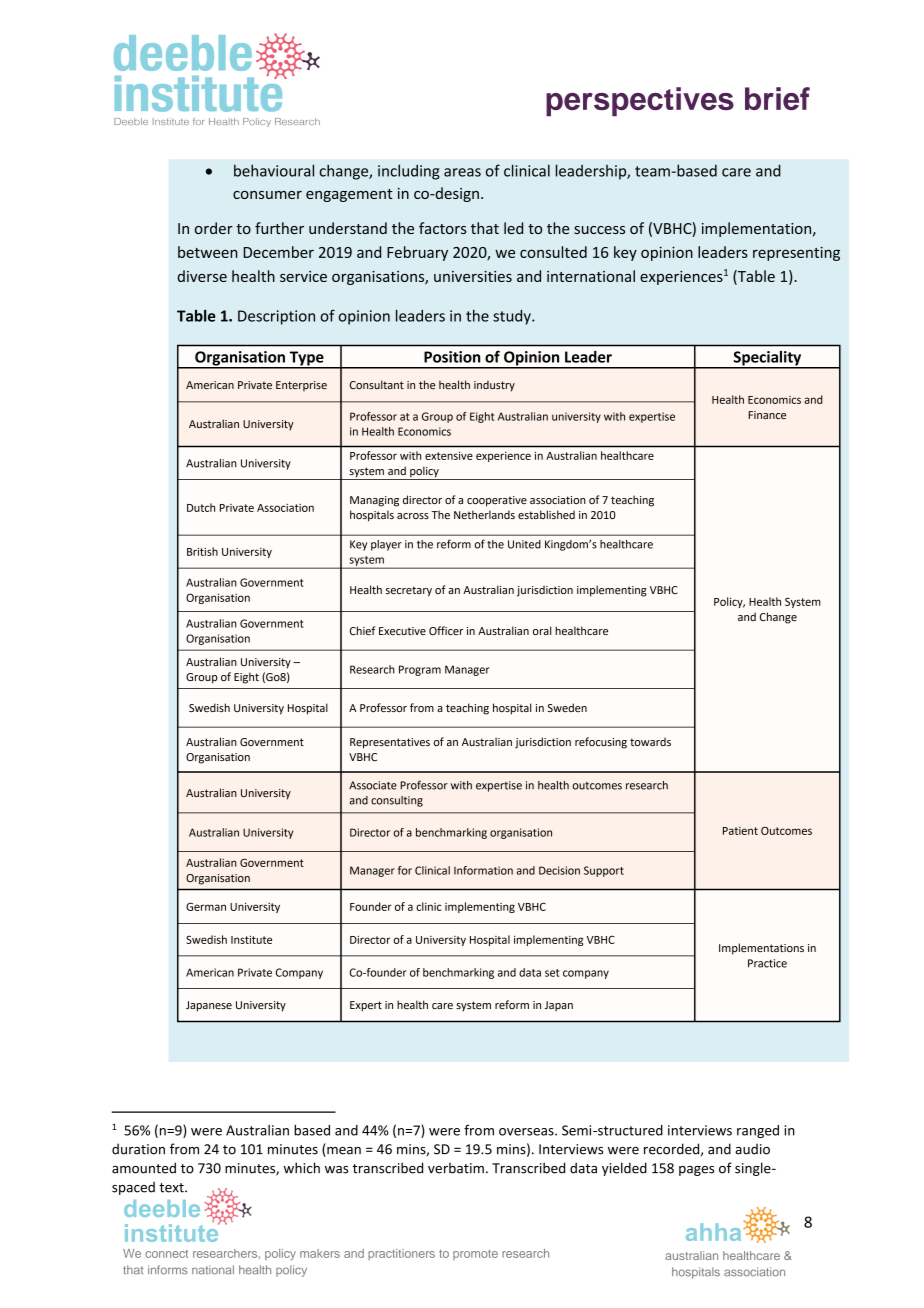 The image size is (924, 1308). I want to click on German, so click(206, 906).
